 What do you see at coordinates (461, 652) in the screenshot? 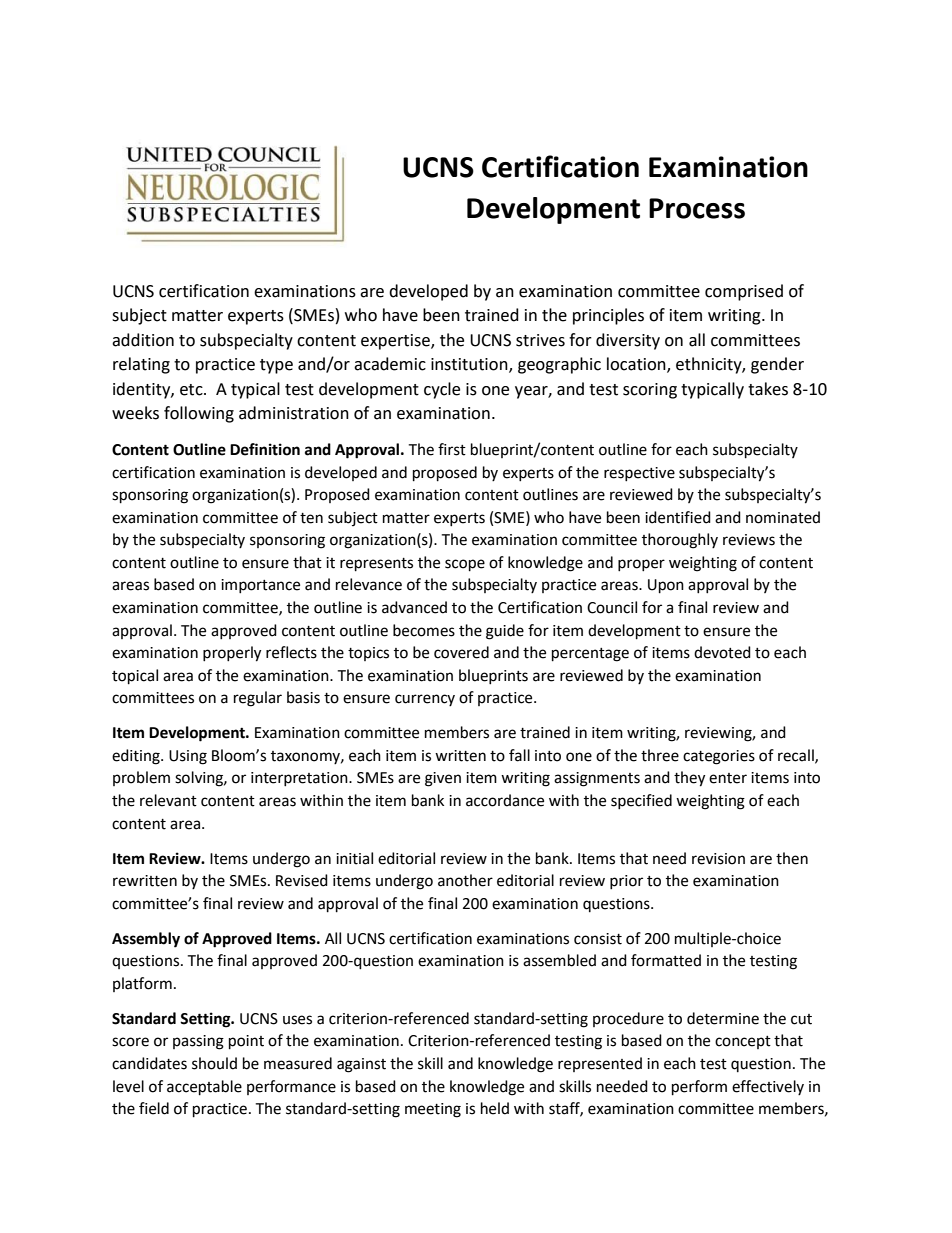
I see `covered` at bounding box center [461, 652].
